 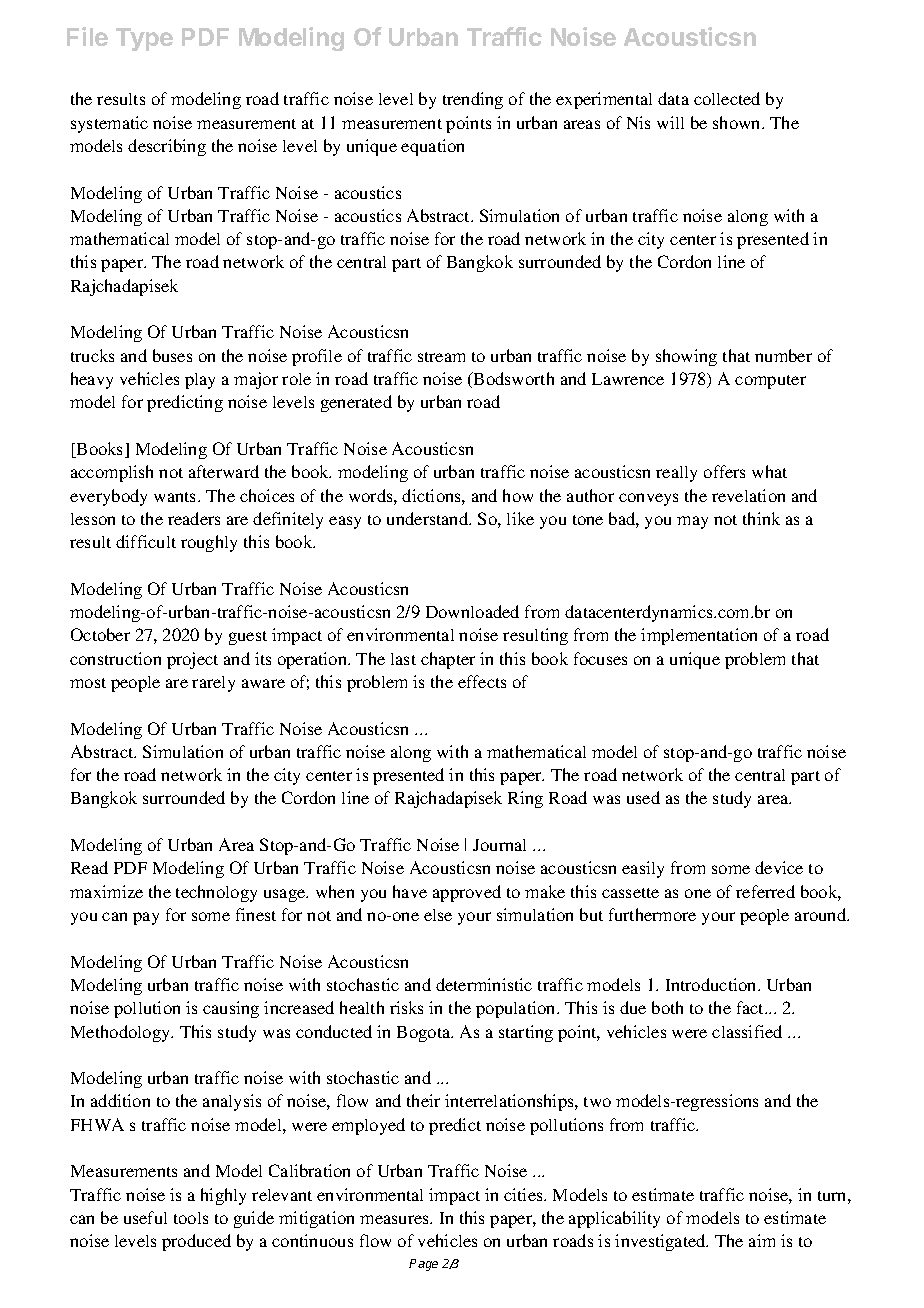 I want to click on project, so click(x=192, y=660).
